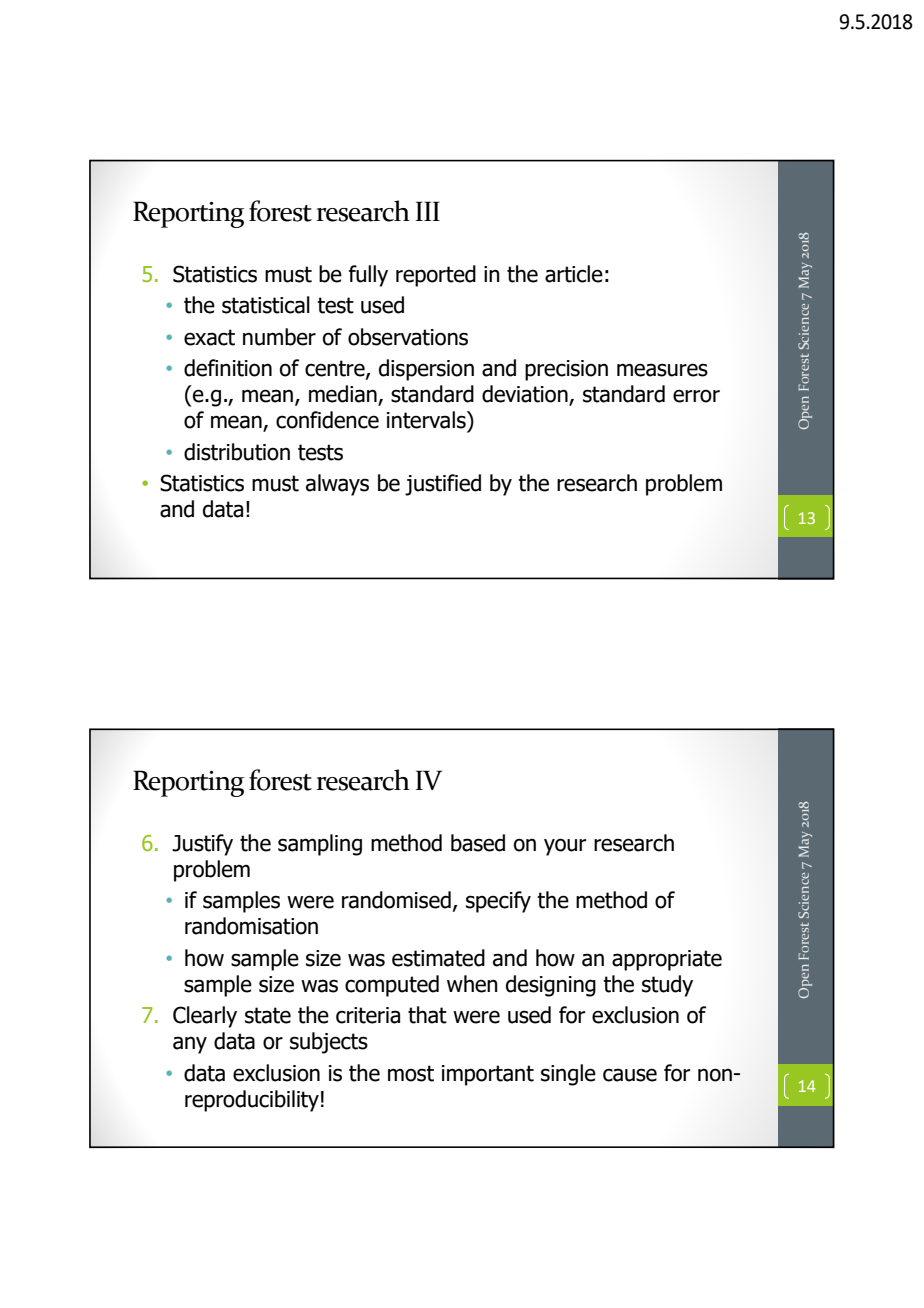 Image resolution: width=924 pixels, height=1308 pixels. Describe the element at coordinates (574, 274) in the screenshot. I see `article` at that location.
